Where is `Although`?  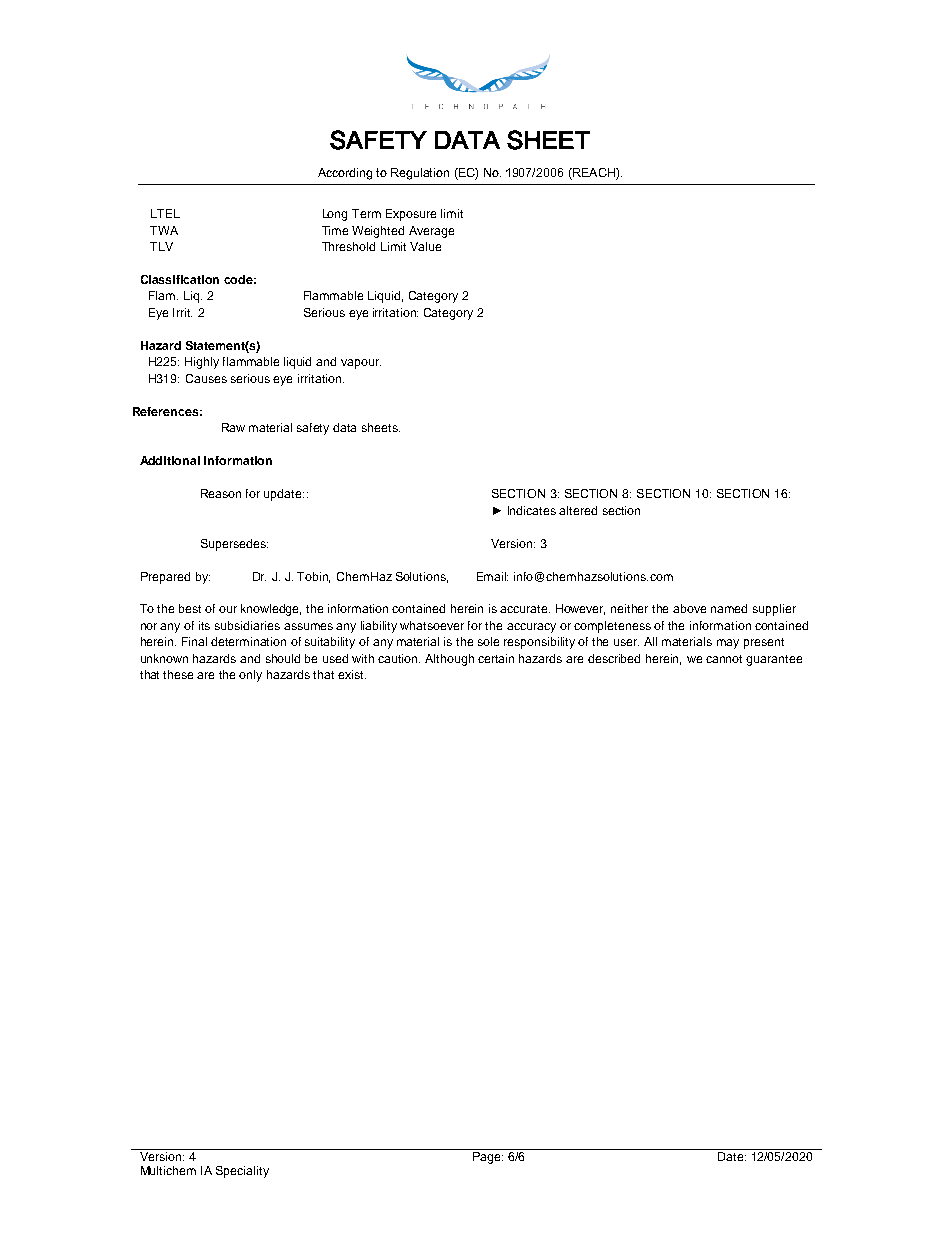 Although is located at coordinates (449, 660).
